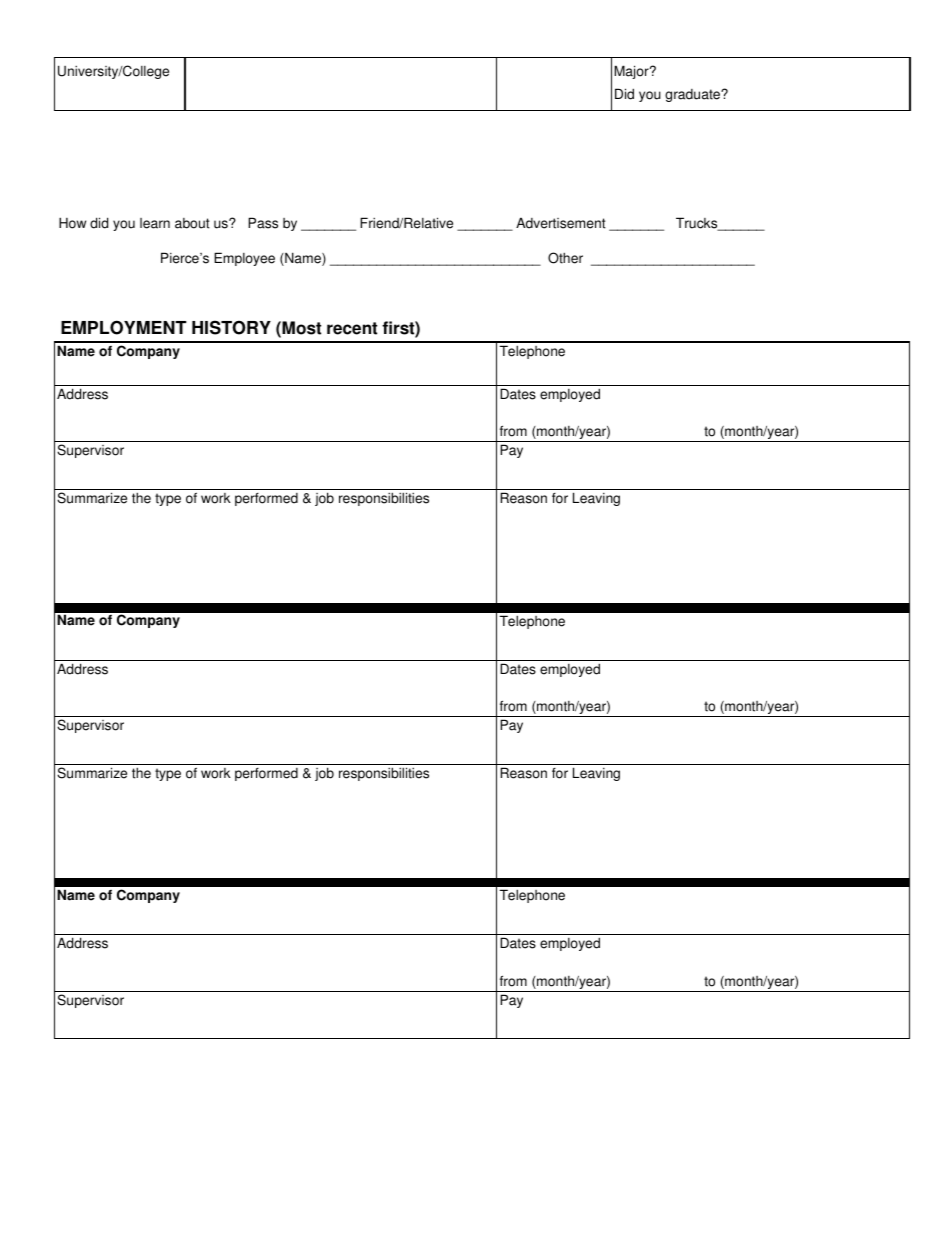 This screenshot has width=952, height=1233. I want to click on Employee, so click(244, 259).
